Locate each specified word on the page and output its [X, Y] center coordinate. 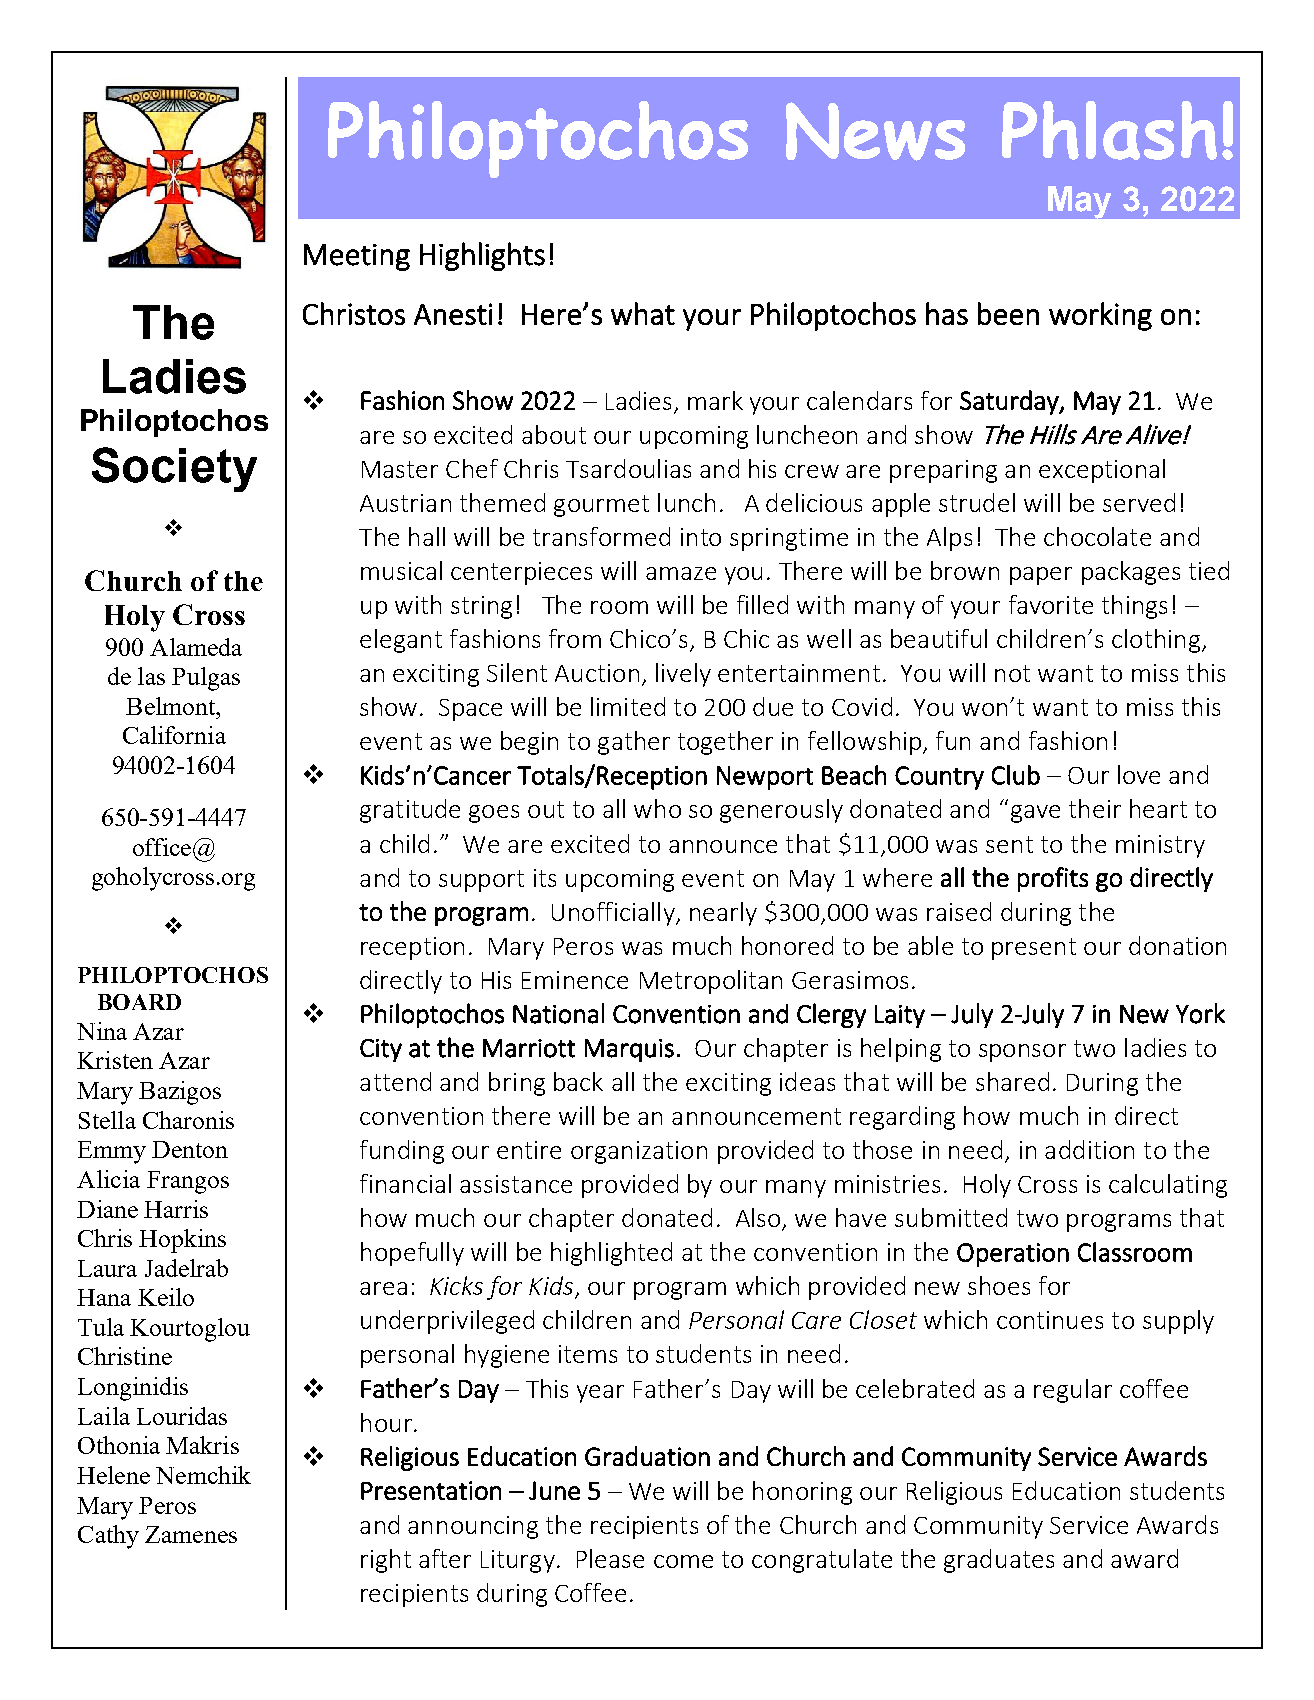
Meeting [357, 257]
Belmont [172, 706]
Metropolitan [711, 982]
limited [628, 706]
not [1012, 673]
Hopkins [182, 1241]
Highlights [482, 256]
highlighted [611, 1254]
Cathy [108, 1537]
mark [715, 400]
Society [174, 469]
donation [1177, 945]
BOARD [139, 1002]
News [875, 131]
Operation [1013, 1255]
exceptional [1102, 471]
